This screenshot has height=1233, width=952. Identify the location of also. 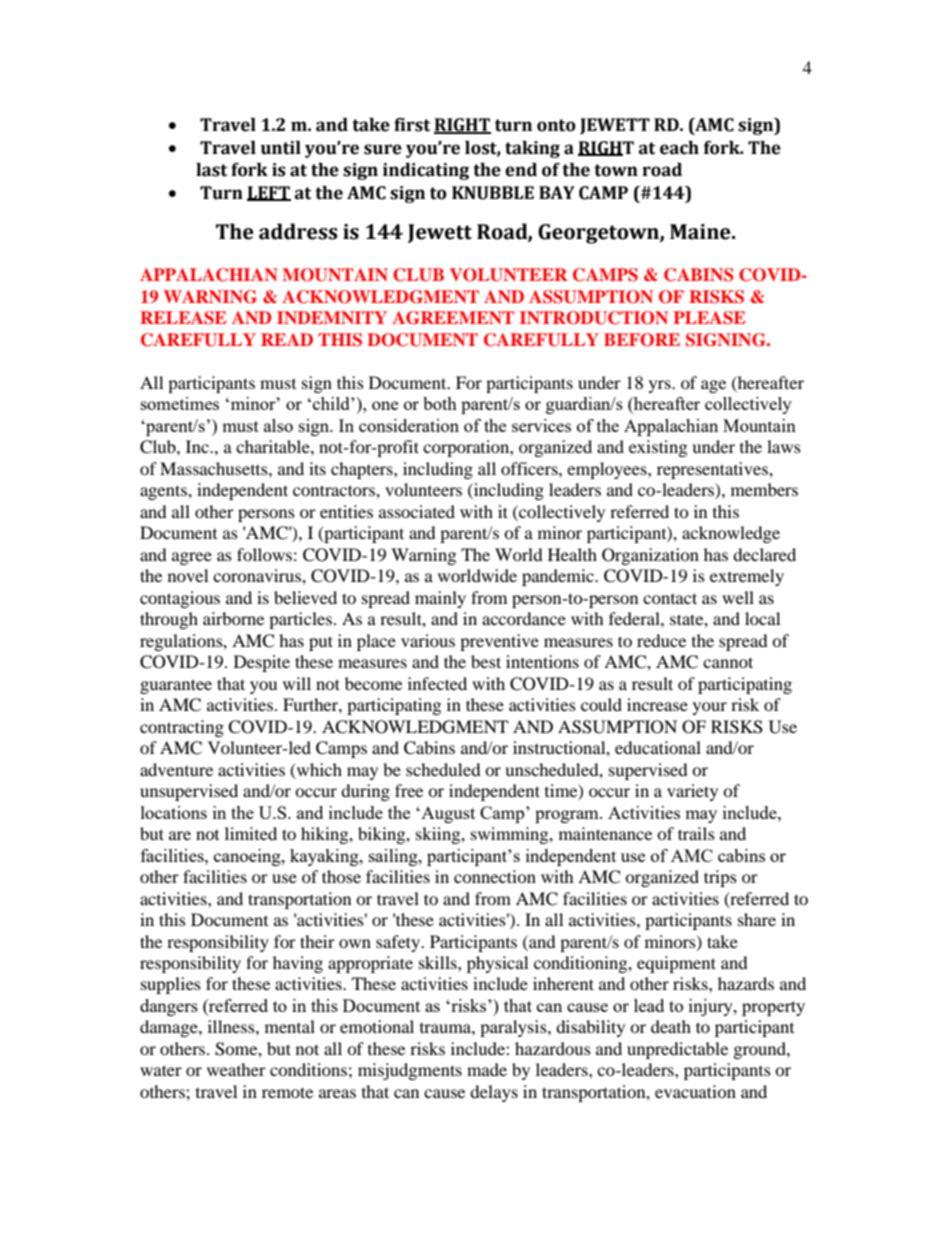
(278, 425).
